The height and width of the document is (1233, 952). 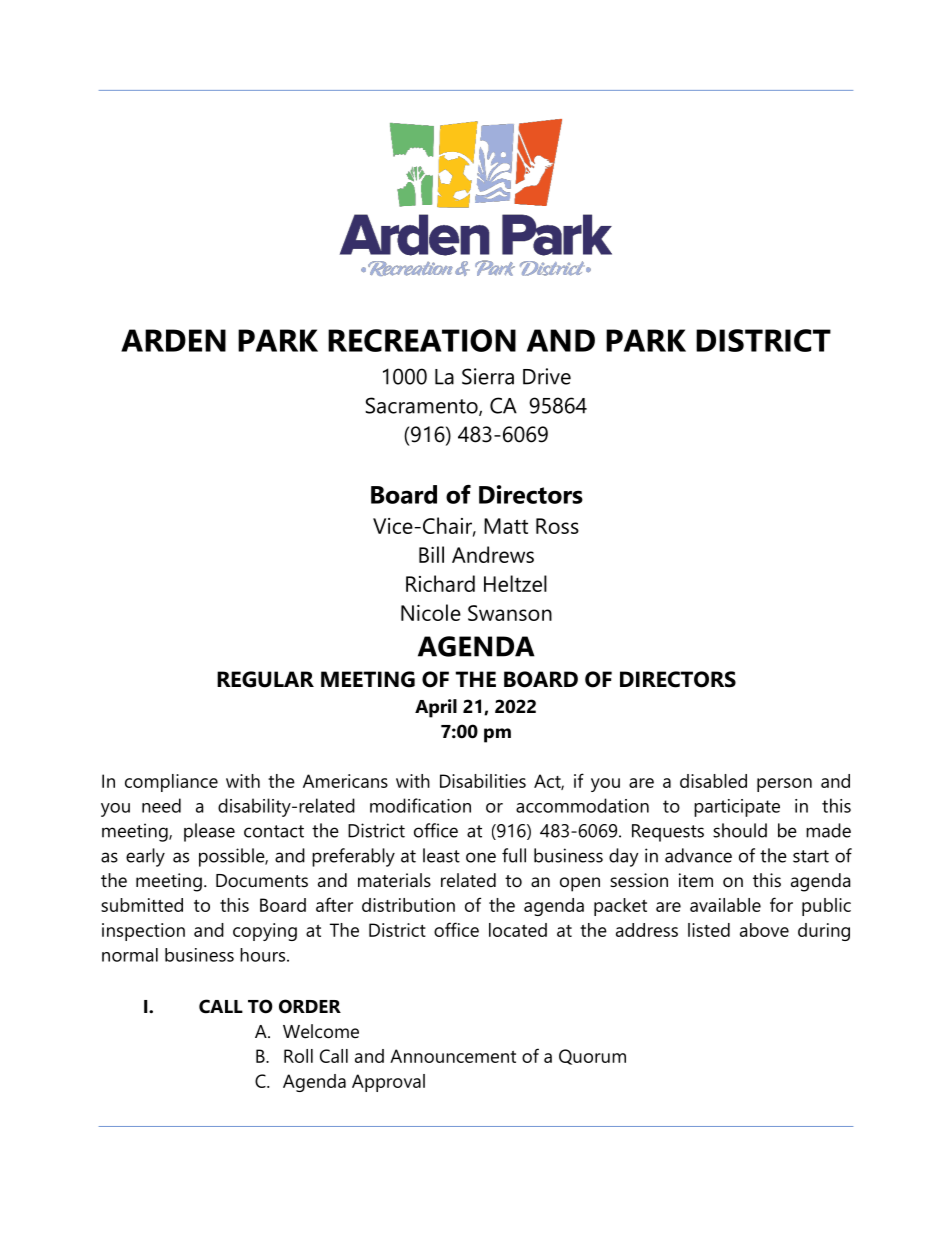 What do you see at coordinates (592, 1057) in the document?
I see `Quorum` at bounding box center [592, 1057].
